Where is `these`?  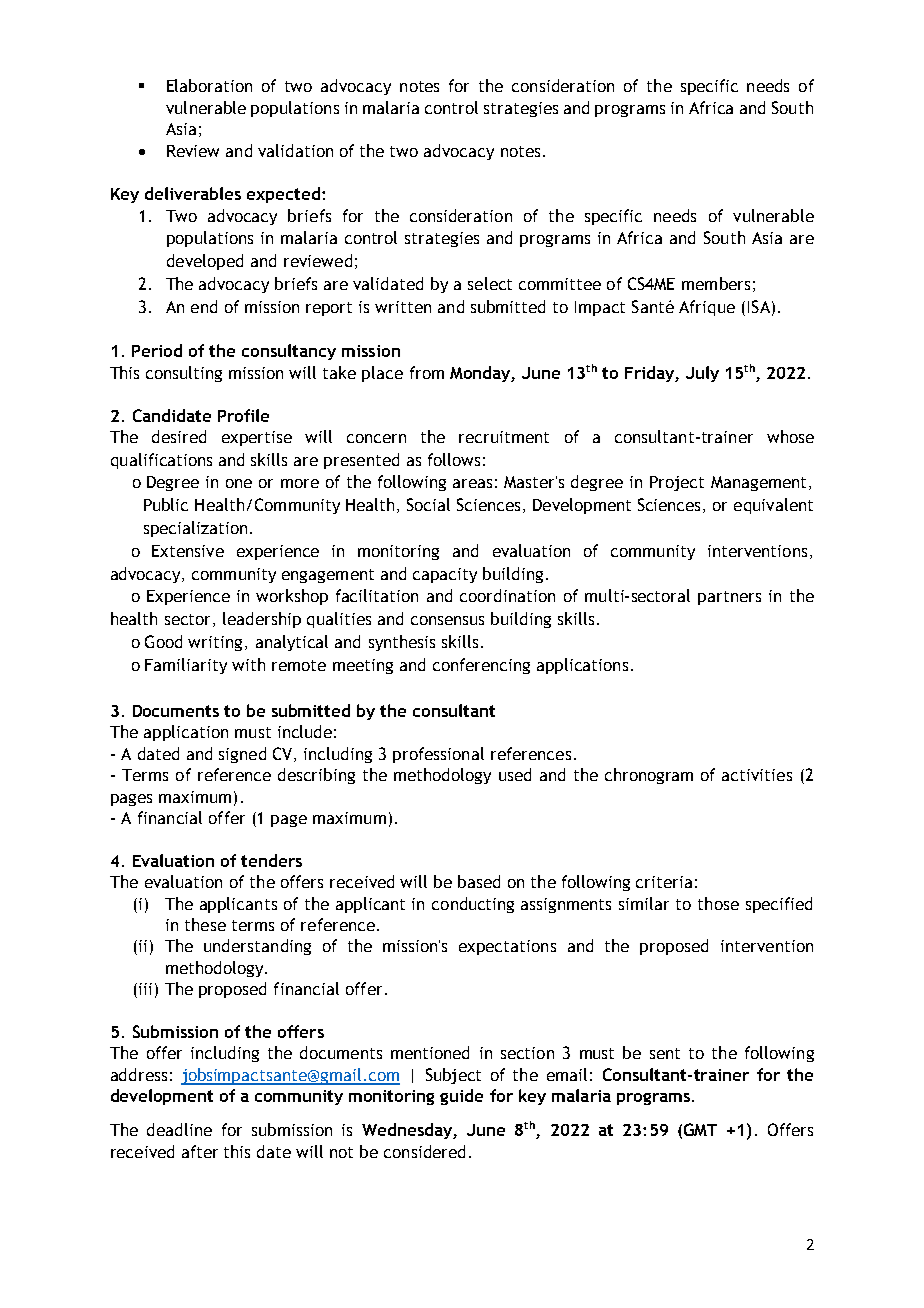
these is located at coordinates (205, 924).
